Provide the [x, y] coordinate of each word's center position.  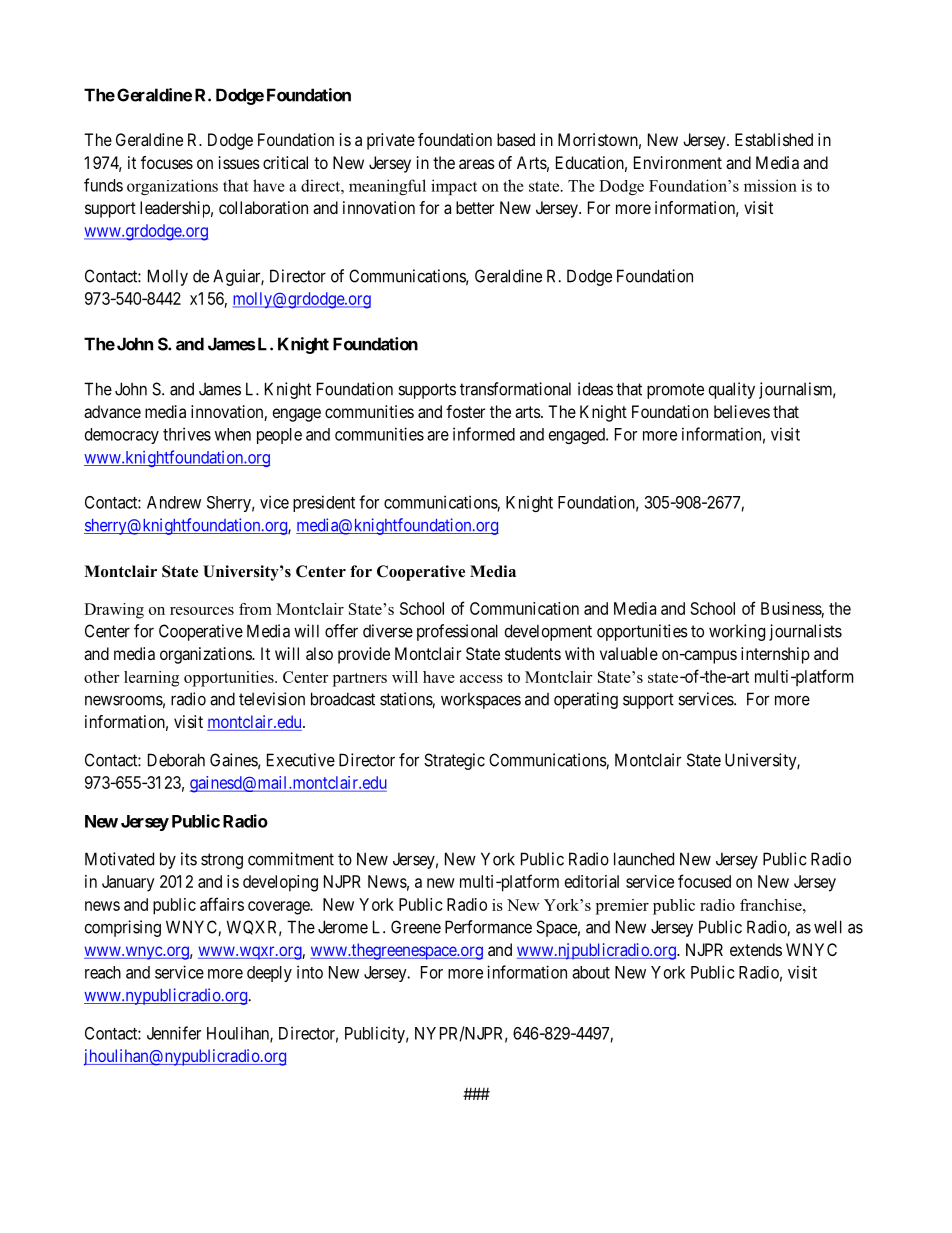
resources [202, 611]
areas [477, 164]
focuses [167, 162]
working [737, 632]
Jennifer [174, 1033]
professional [457, 632]
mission [770, 185]
